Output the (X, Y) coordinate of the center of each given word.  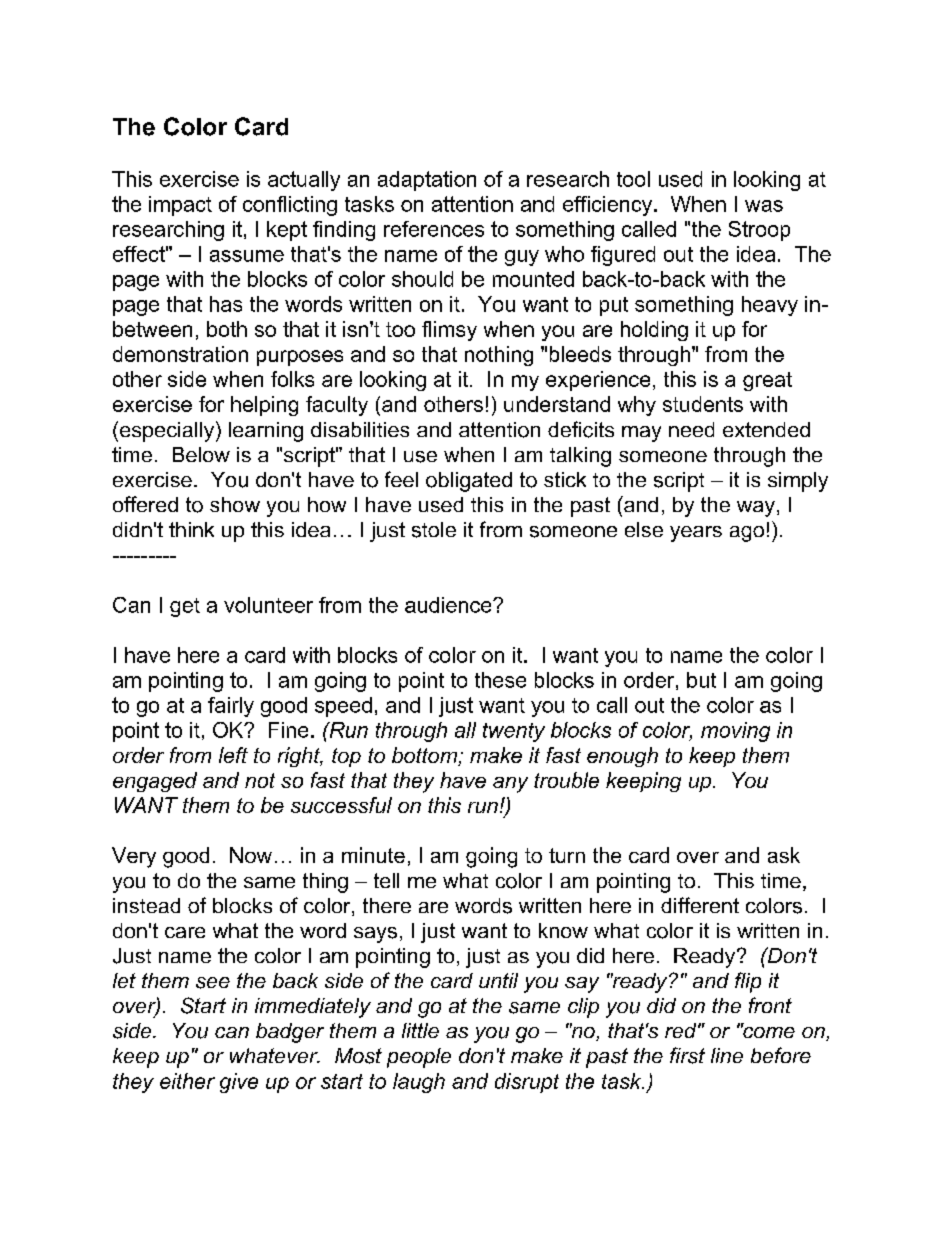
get (185, 607)
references (434, 229)
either (187, 1081)
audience (449, 605)
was (764, 206)
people (419, 1058)
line (727, 1055)
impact (180, 206)
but (701, 680)
